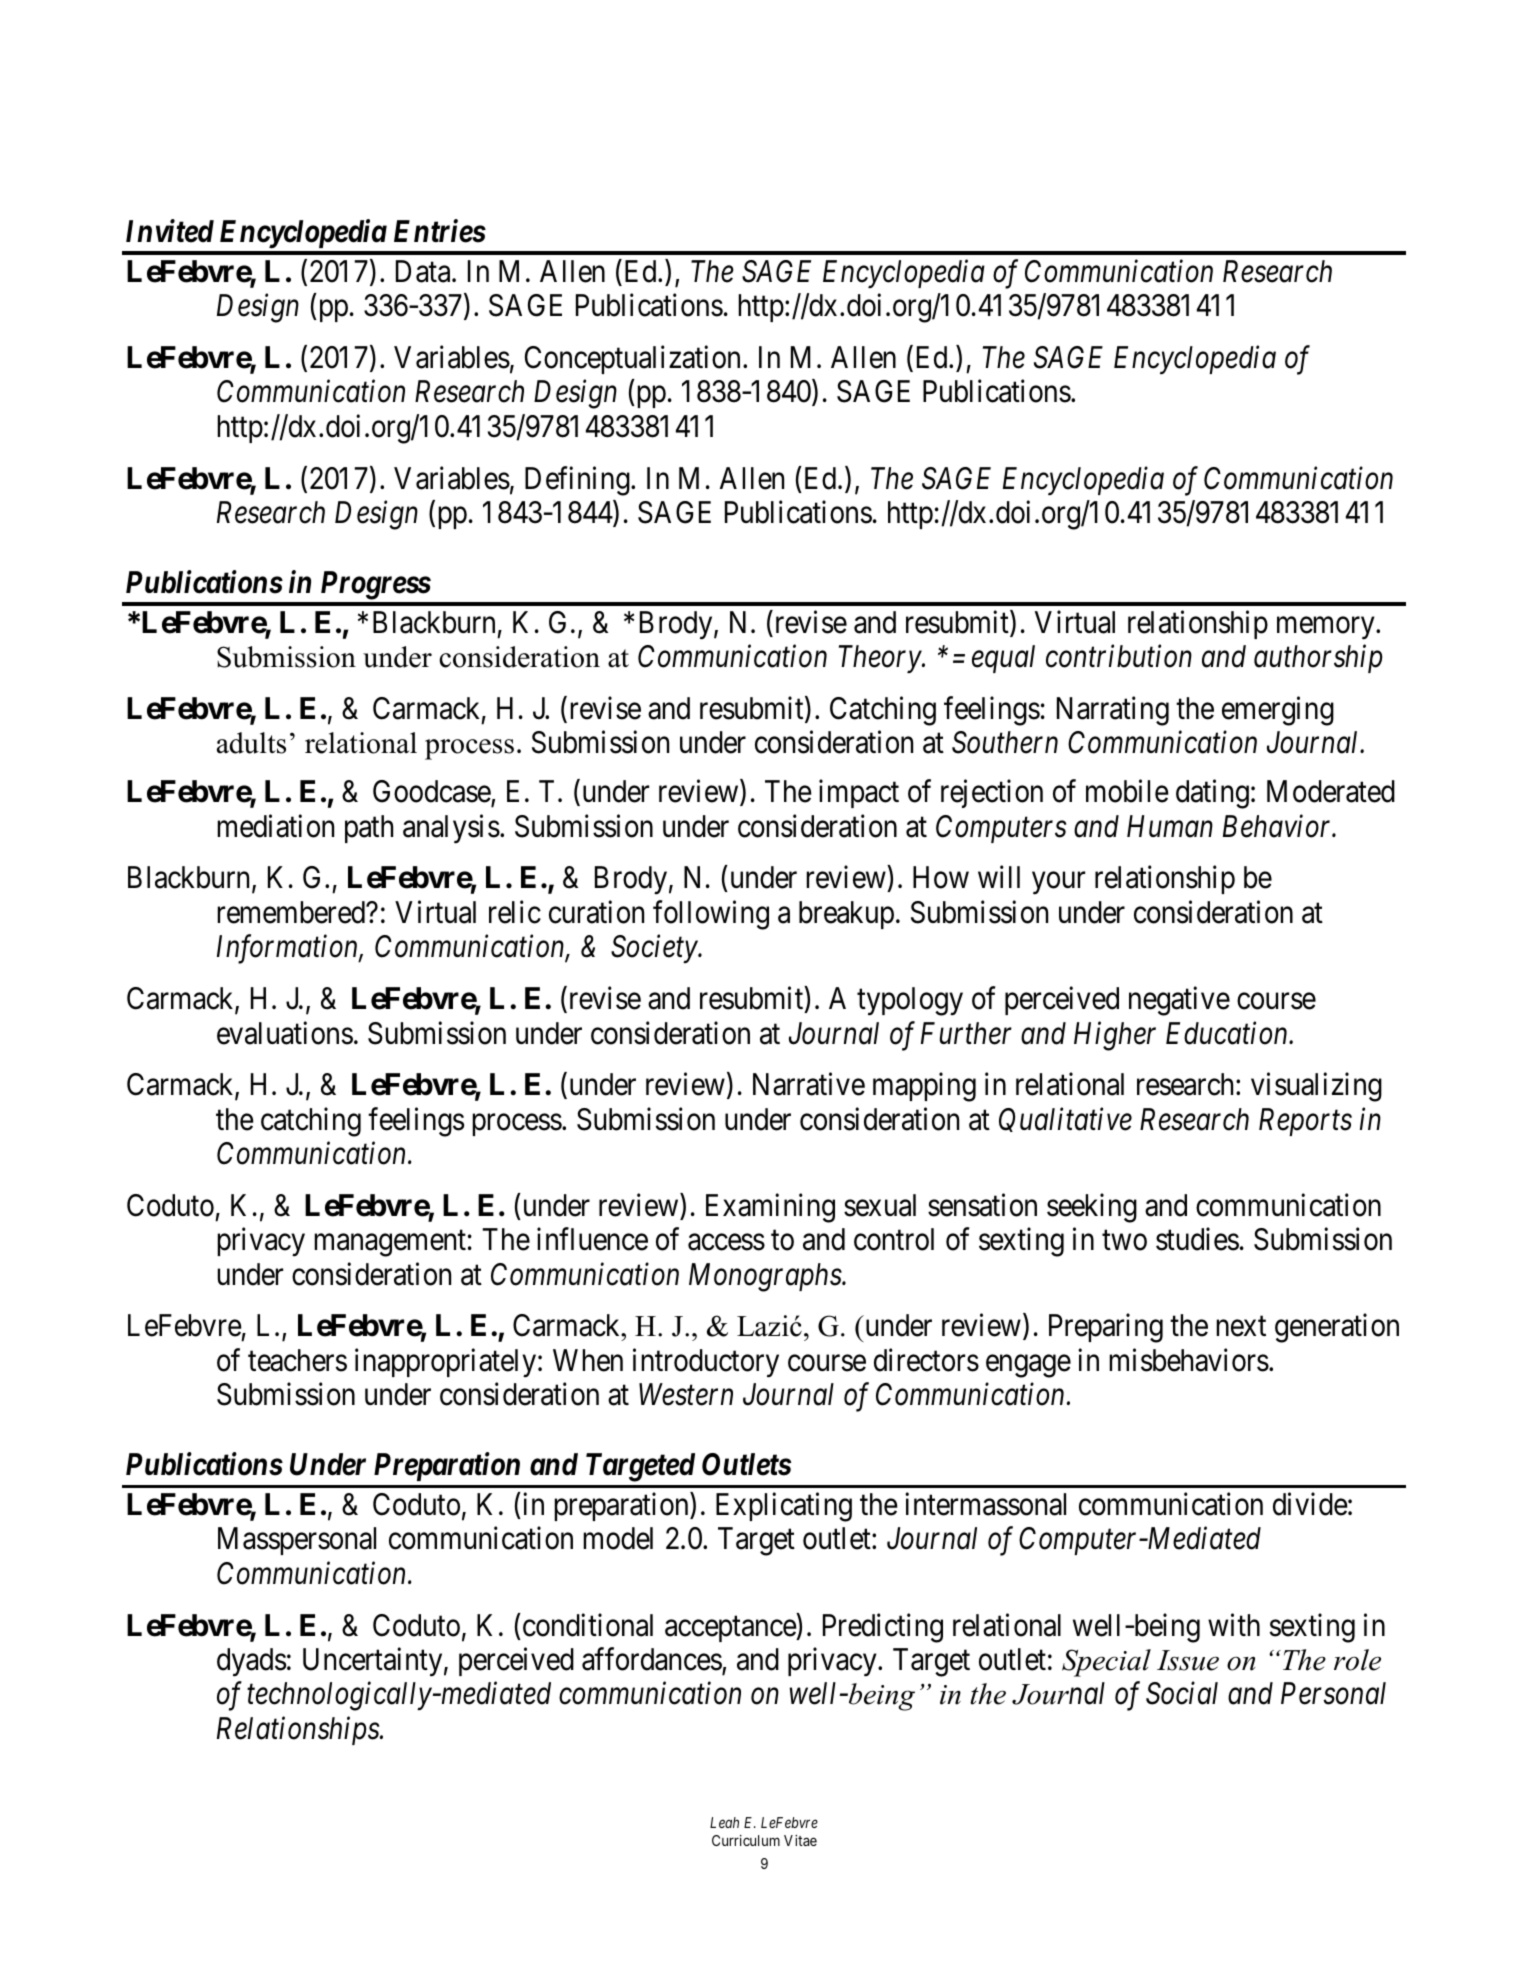 The width and height of the document is (1528, 1978). What do you see at coordinates (809, 1084) in the document?
I see `Narrative` at bounding box center [809, 1084].
